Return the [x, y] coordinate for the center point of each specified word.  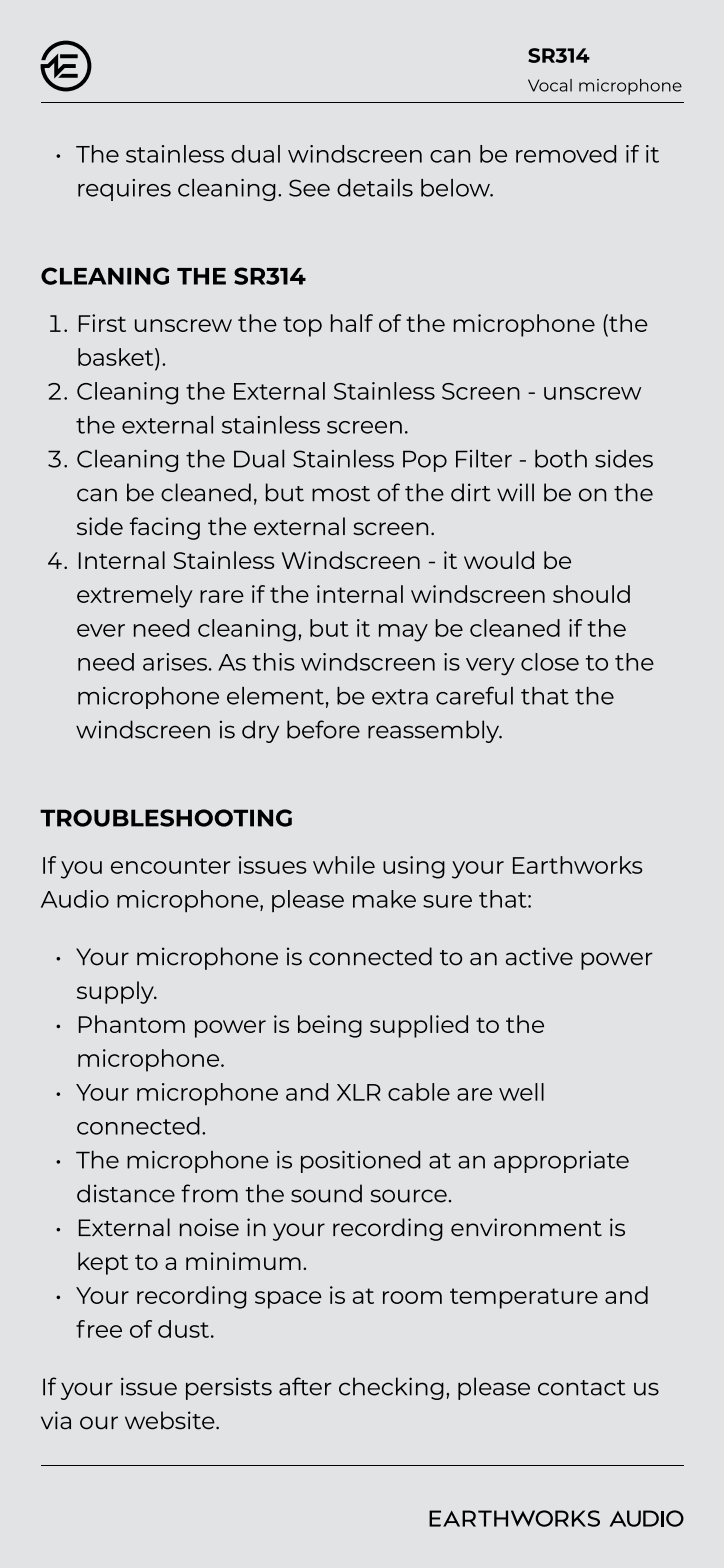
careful [474, 695]
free [99, 1329]
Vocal [550, 85]
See [309, 188]
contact [582, 1388]
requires [124, 190]
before [323, 729]
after [305, 1386]
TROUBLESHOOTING [166, 818]
